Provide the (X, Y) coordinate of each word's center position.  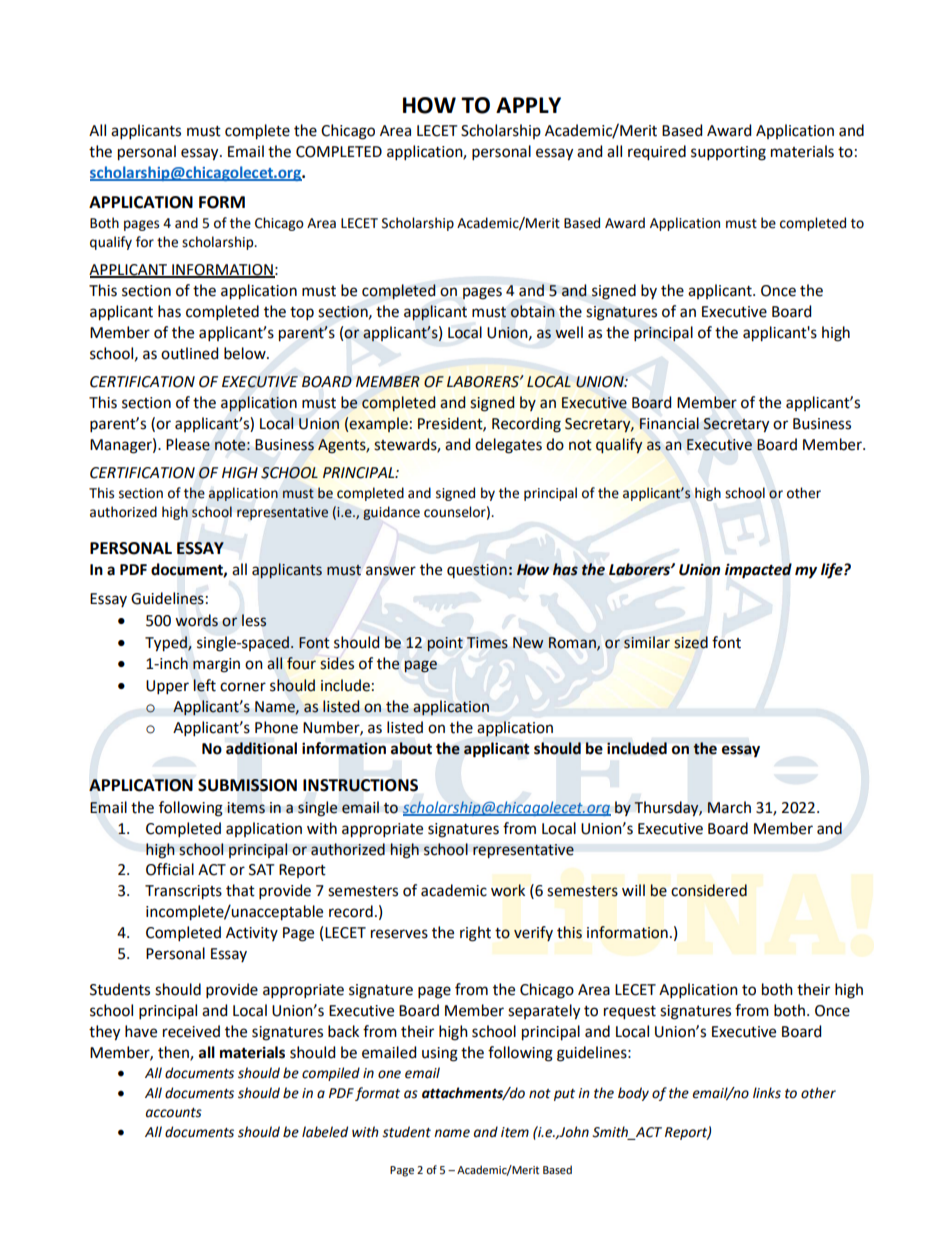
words (196, 620)
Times (487, 643)
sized (691, 642)
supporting (728, 153)
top (302, 313)
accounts (174, 1113)
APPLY (528, 105)
